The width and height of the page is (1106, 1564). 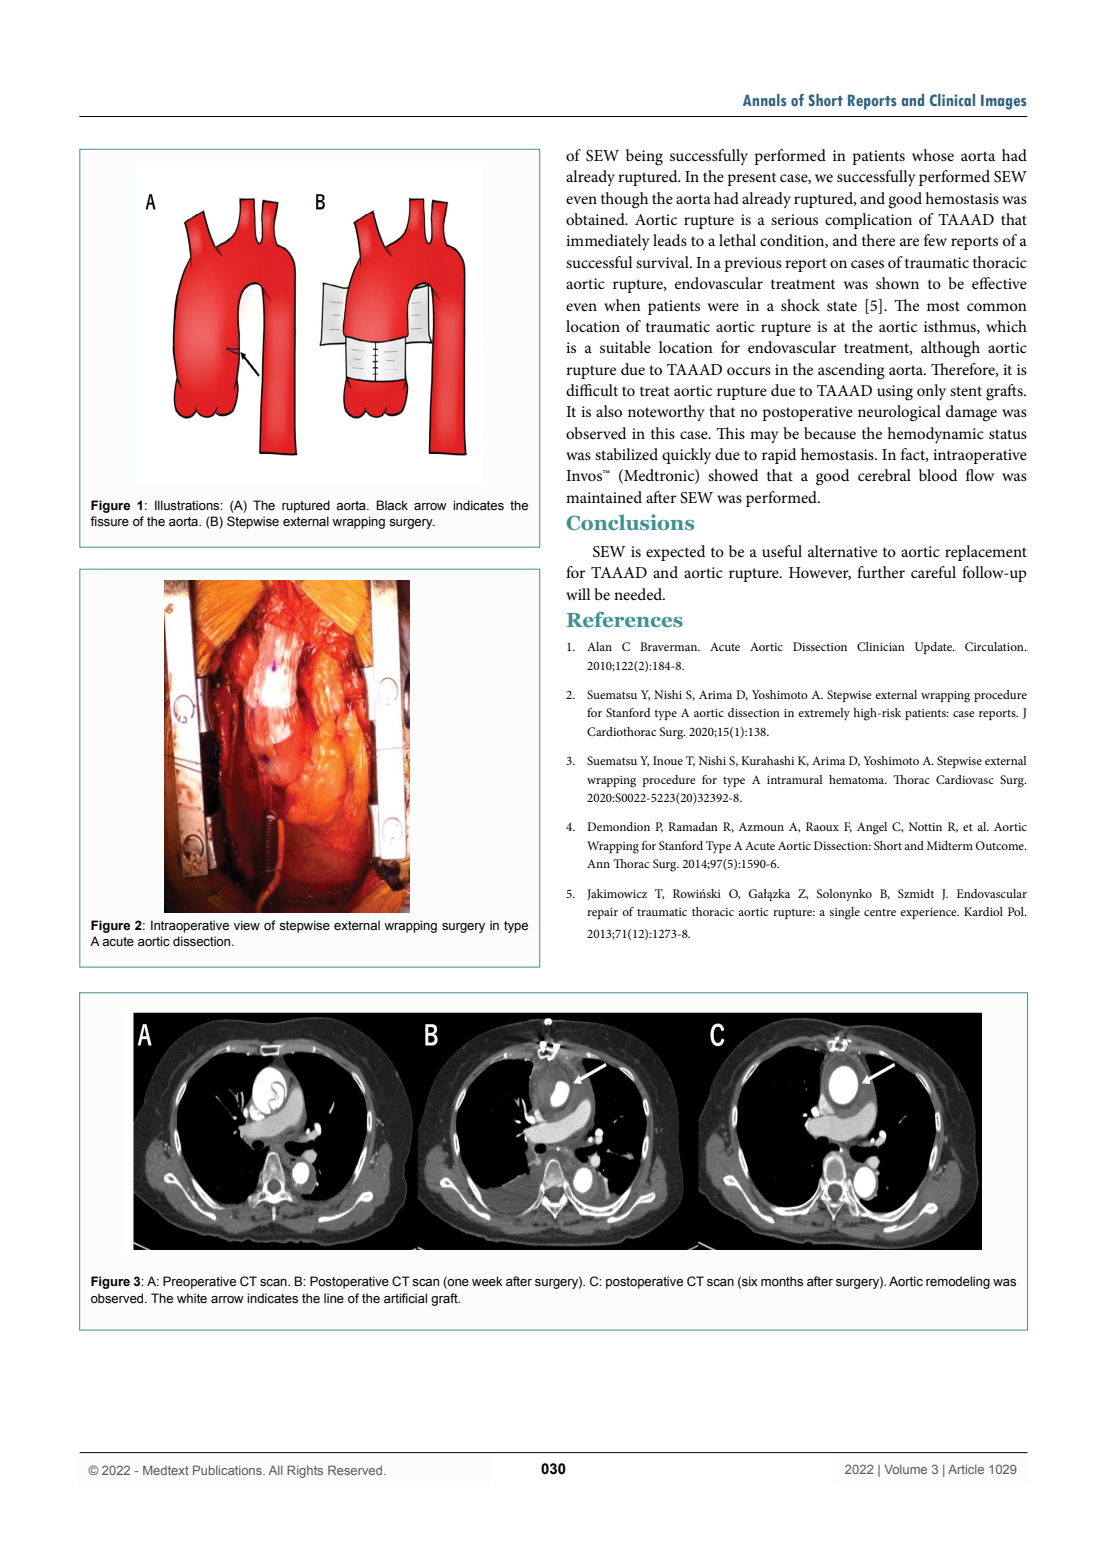 What do you see at coordinates (578, 594) in the page?
I see `will` at bounding box center [578, 594].
